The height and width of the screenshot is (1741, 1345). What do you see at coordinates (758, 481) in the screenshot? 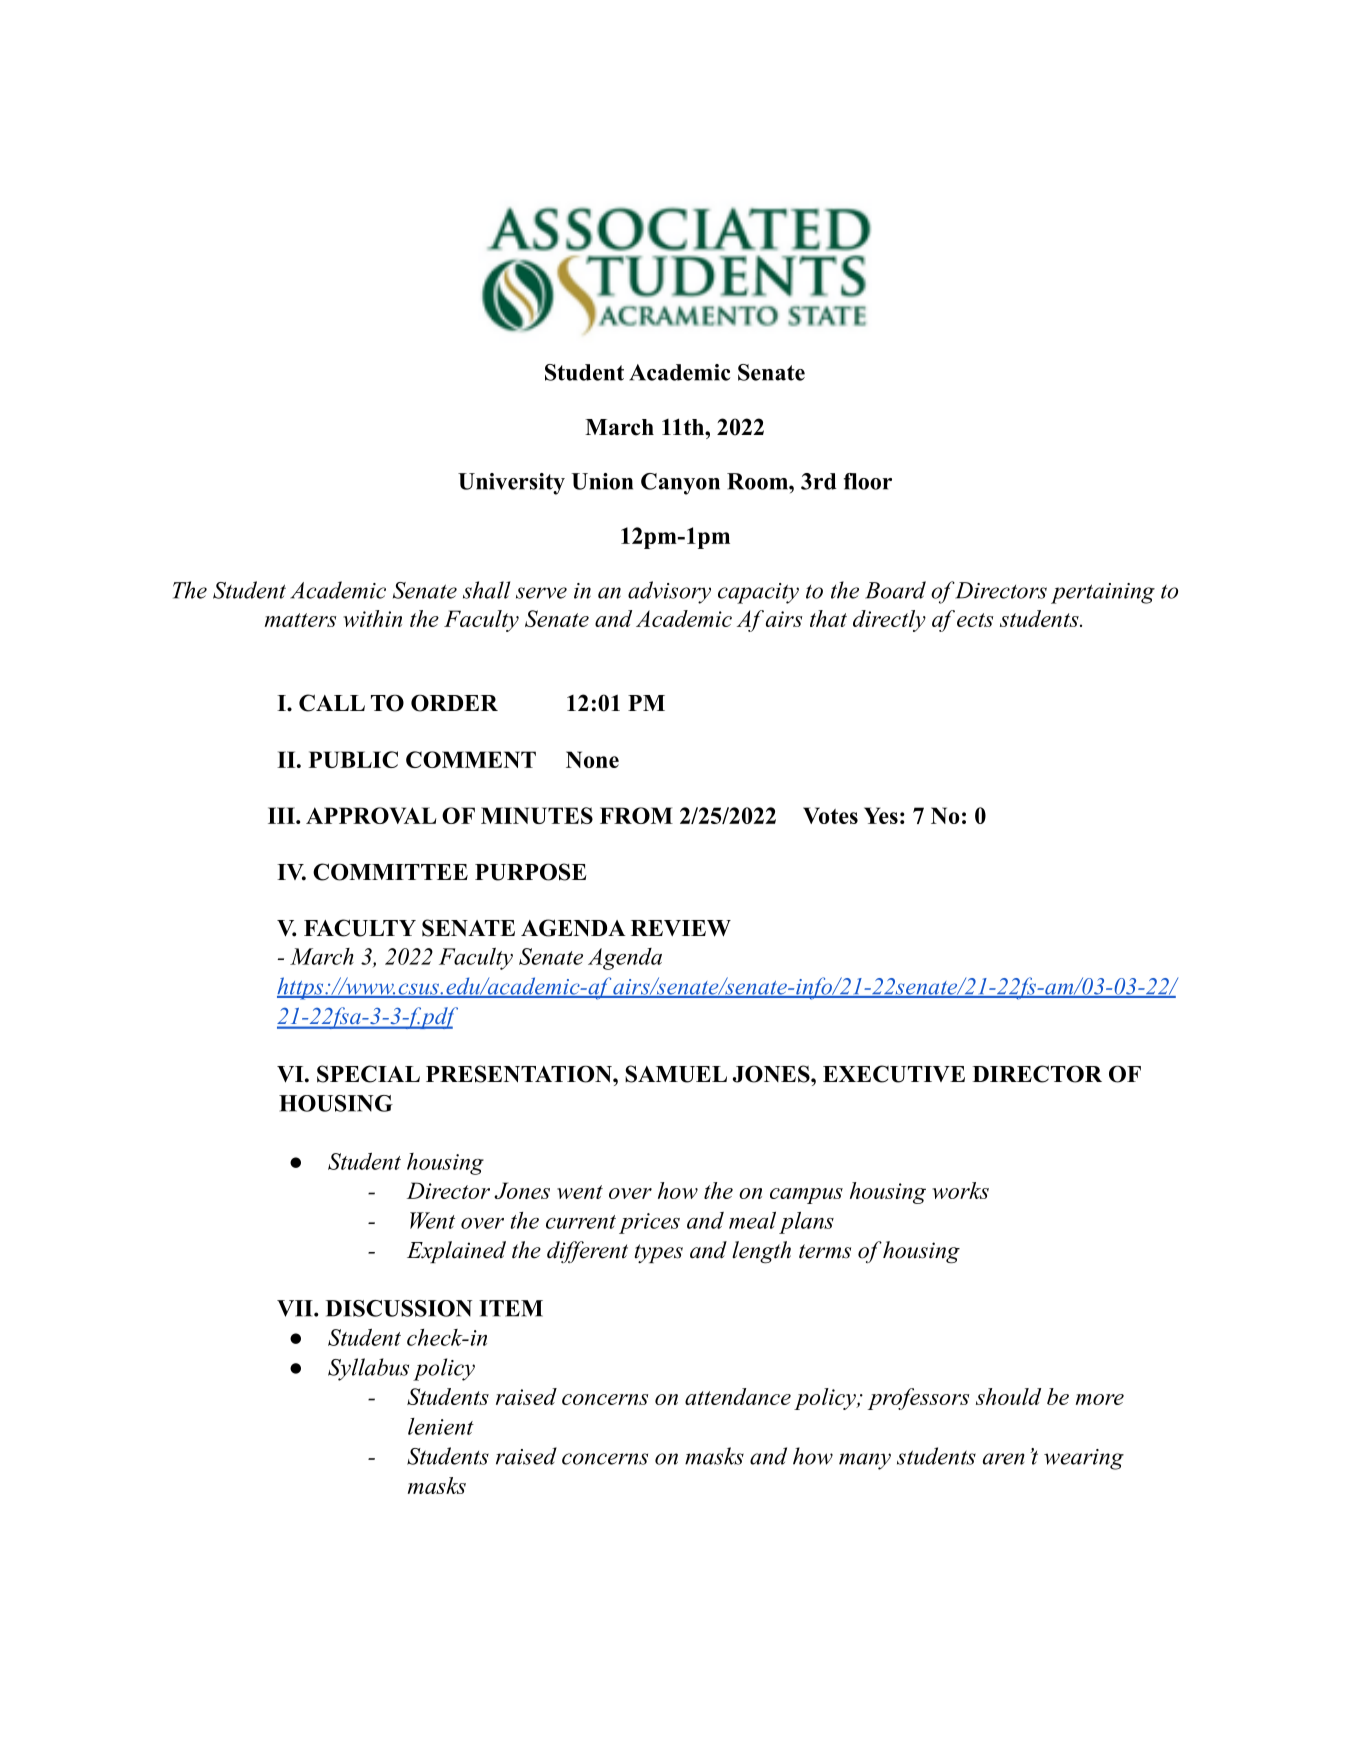
I see `Room` at bounding box center [758, 481].
